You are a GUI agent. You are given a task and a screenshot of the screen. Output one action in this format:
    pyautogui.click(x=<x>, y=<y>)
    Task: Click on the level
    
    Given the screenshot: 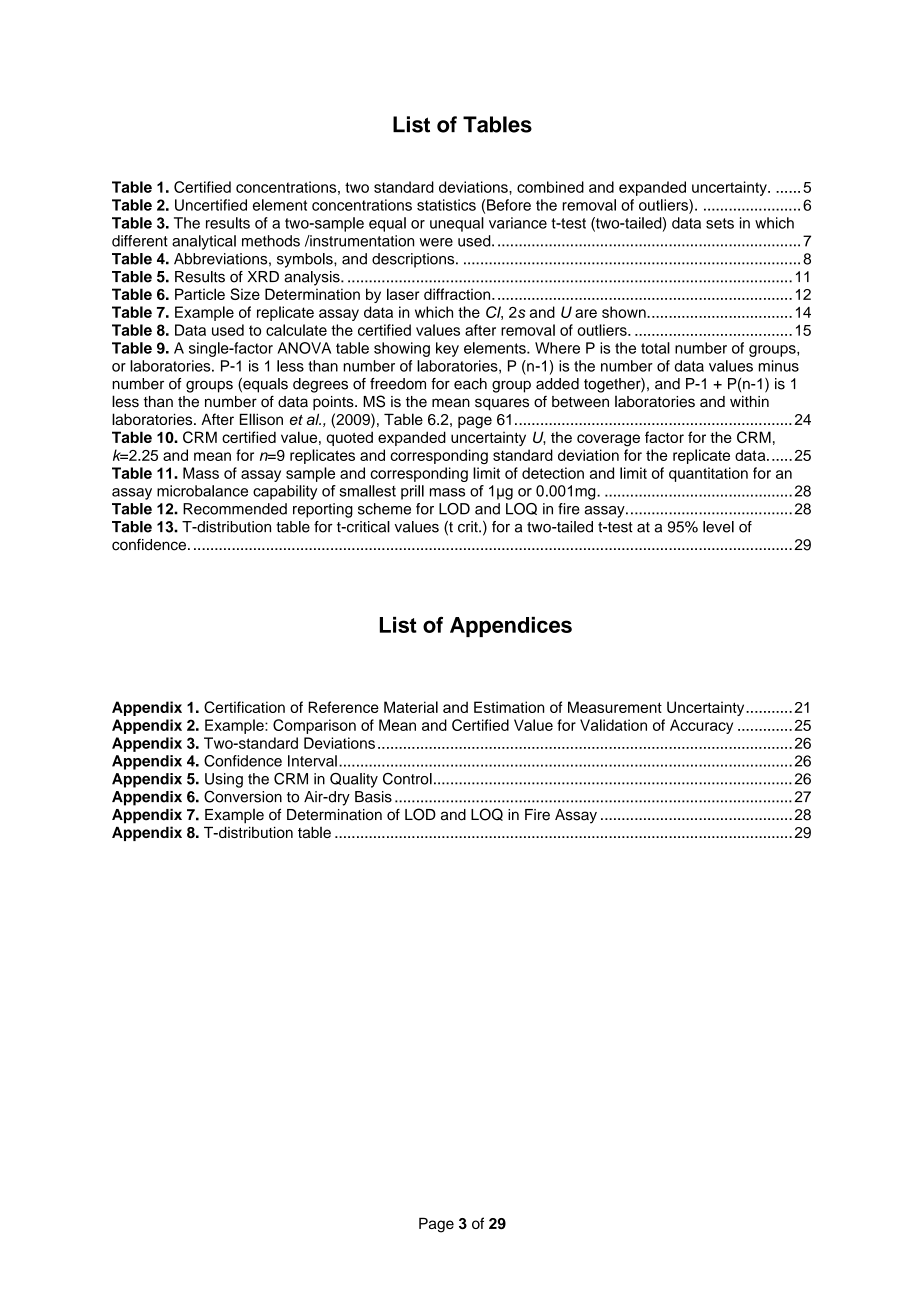 What is the action you would take?
    pyautogui.click(x=718, y=527)
